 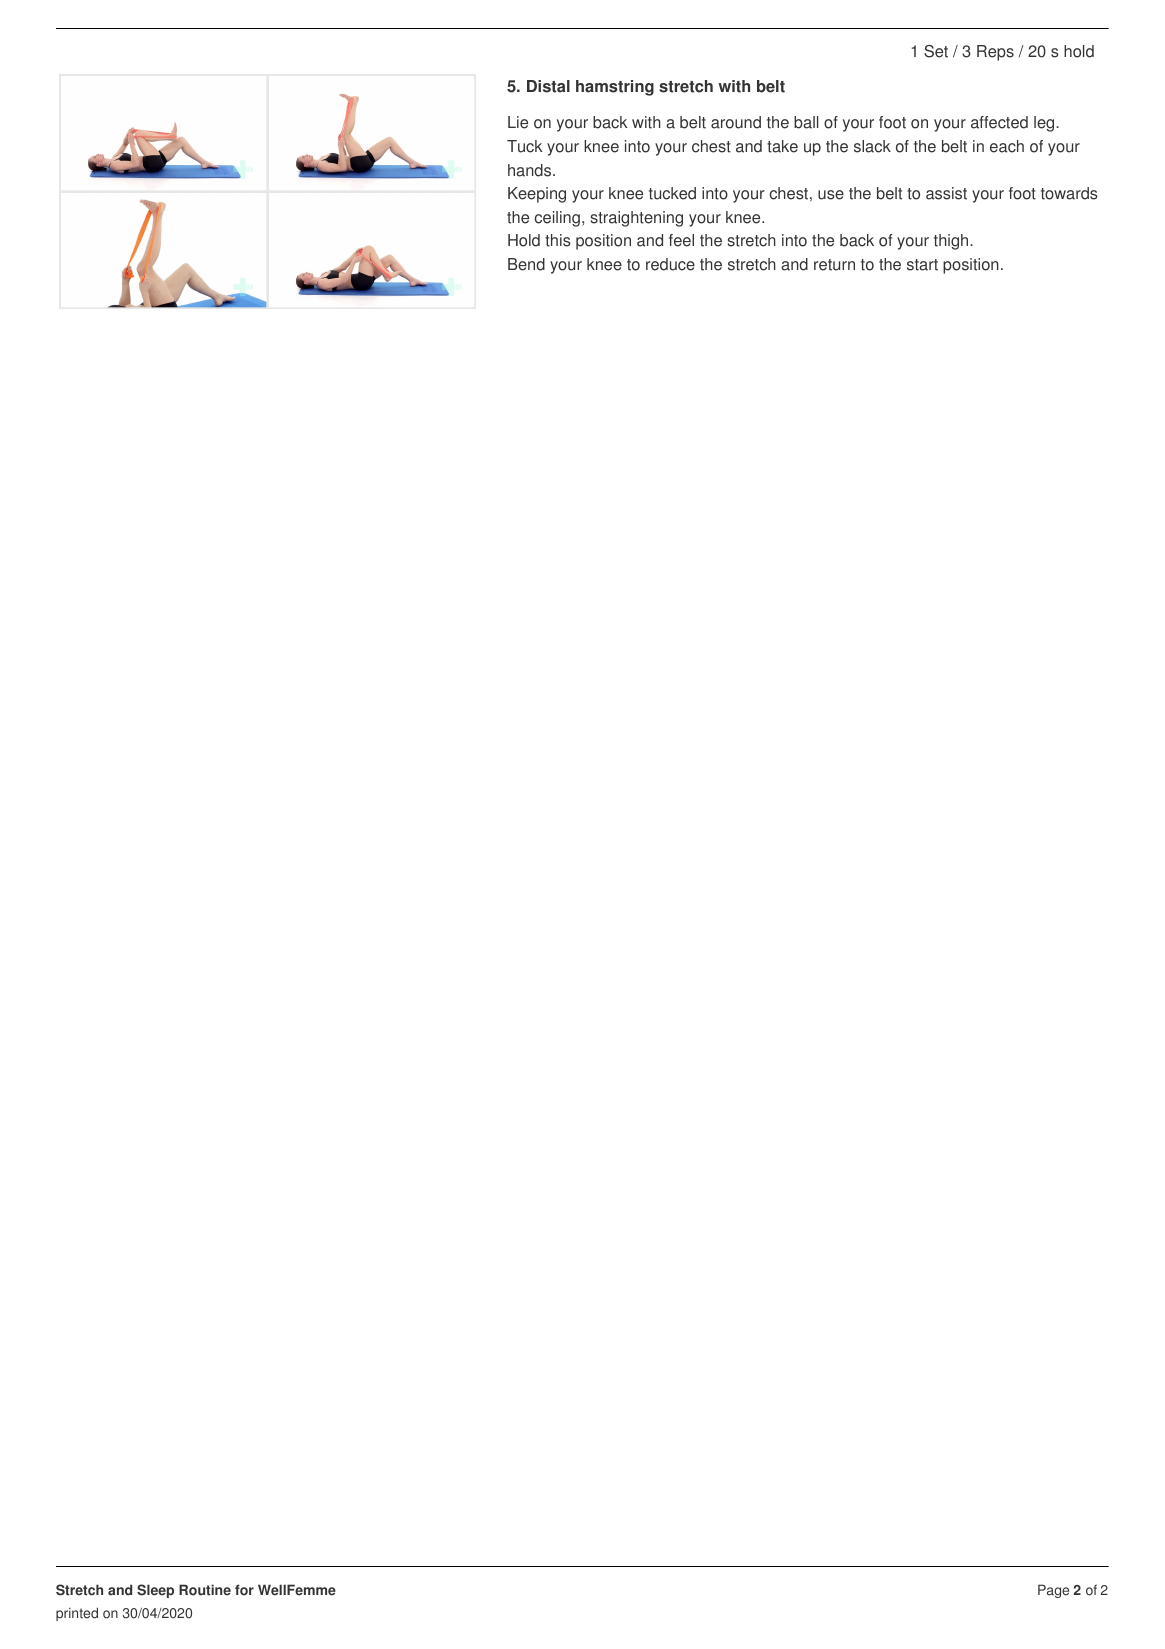 I want to click on affected, so click(x=999, y=122).
